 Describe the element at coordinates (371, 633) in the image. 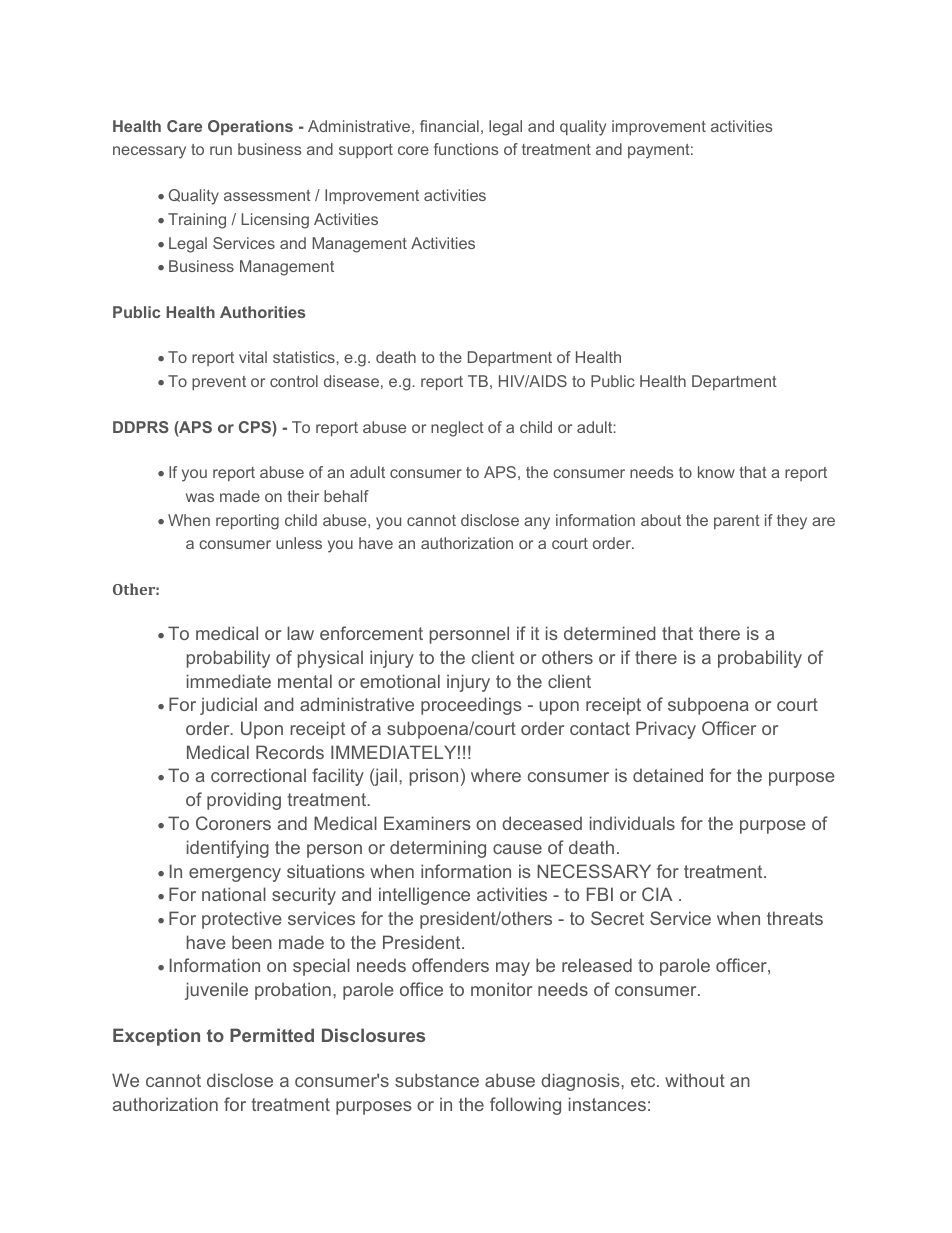

I see `enforcement` at that location.
